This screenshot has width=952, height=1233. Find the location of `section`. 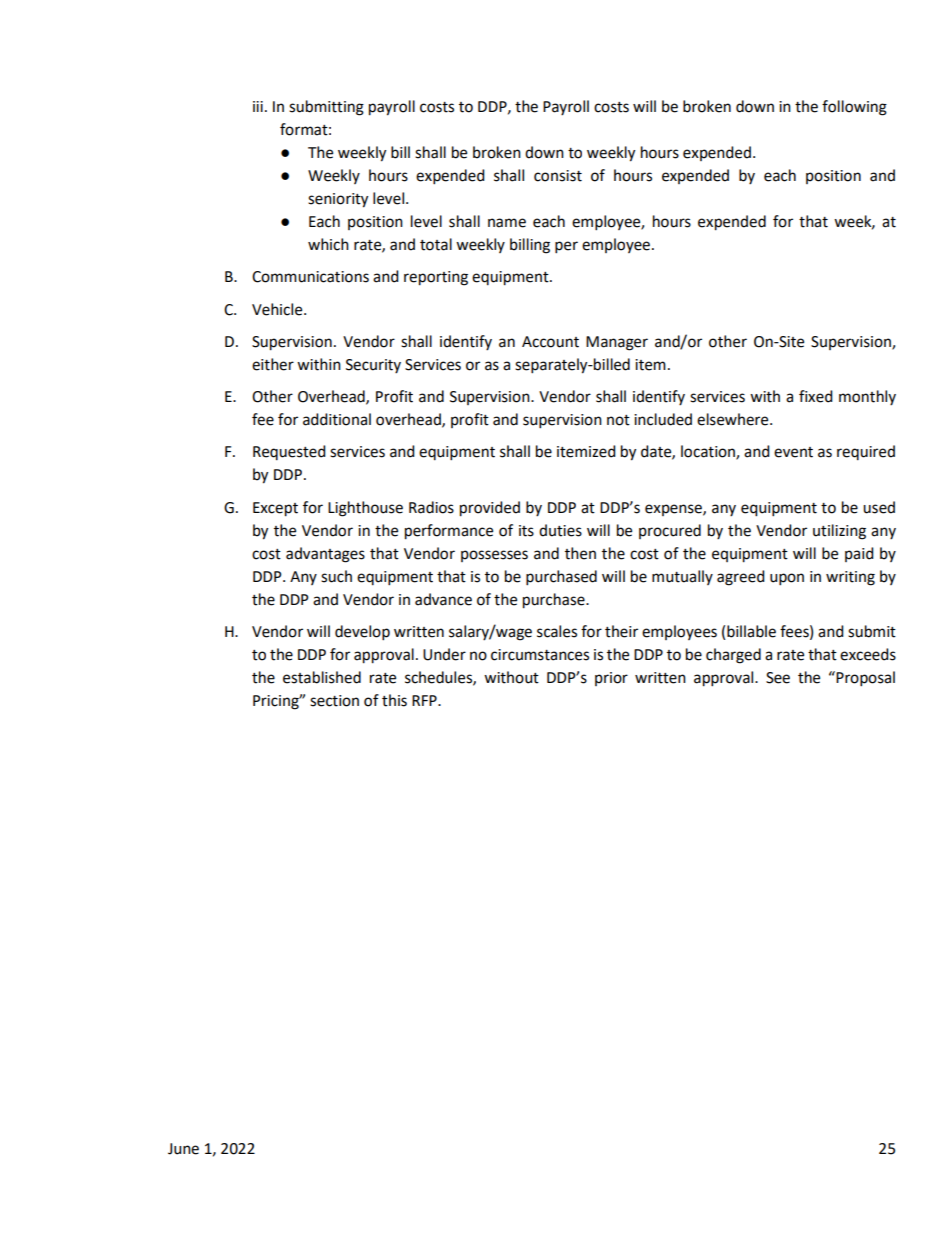

section is located at coordinates (334, 701).
